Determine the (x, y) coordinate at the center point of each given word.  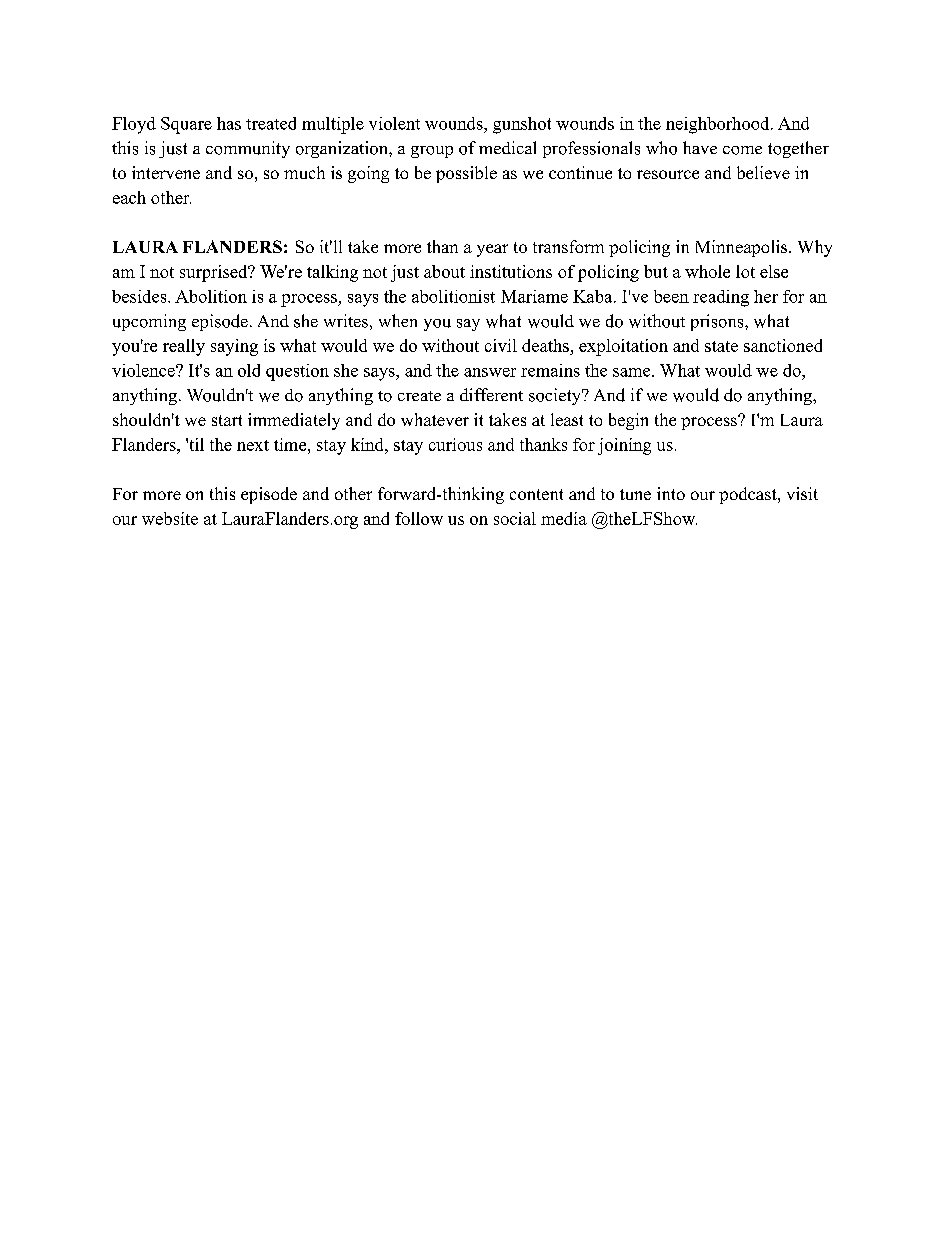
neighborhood (717, 125)
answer (490, 372)
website (170, 518)
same (633, 372)
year (492, 250)
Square (186, 125)
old (249, 370)
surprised (215, 273)
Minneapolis (741, 248)
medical (507, 147)
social (515, 518)
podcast (749, 495)
